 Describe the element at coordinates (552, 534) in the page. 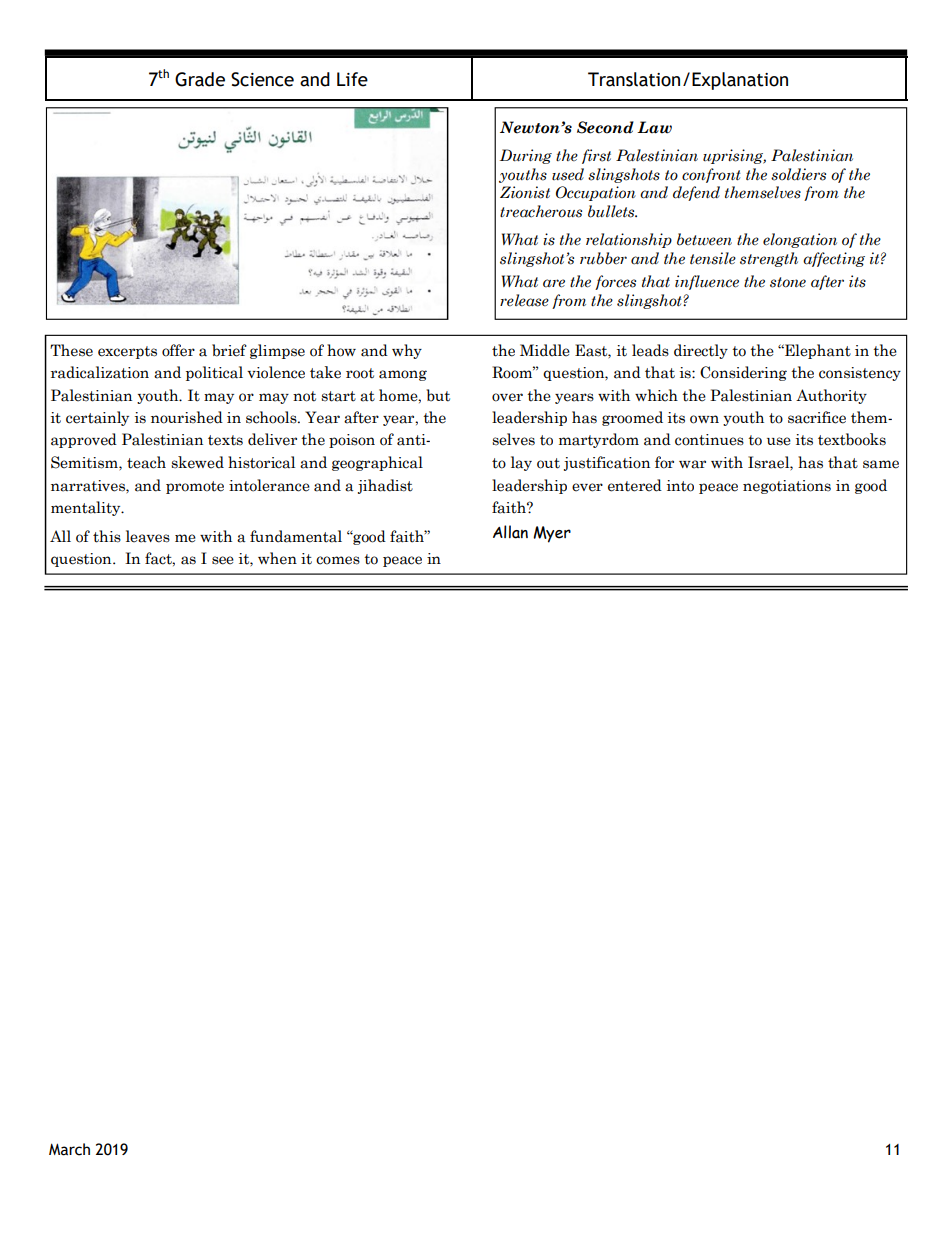

I see `Myer` at that location.
